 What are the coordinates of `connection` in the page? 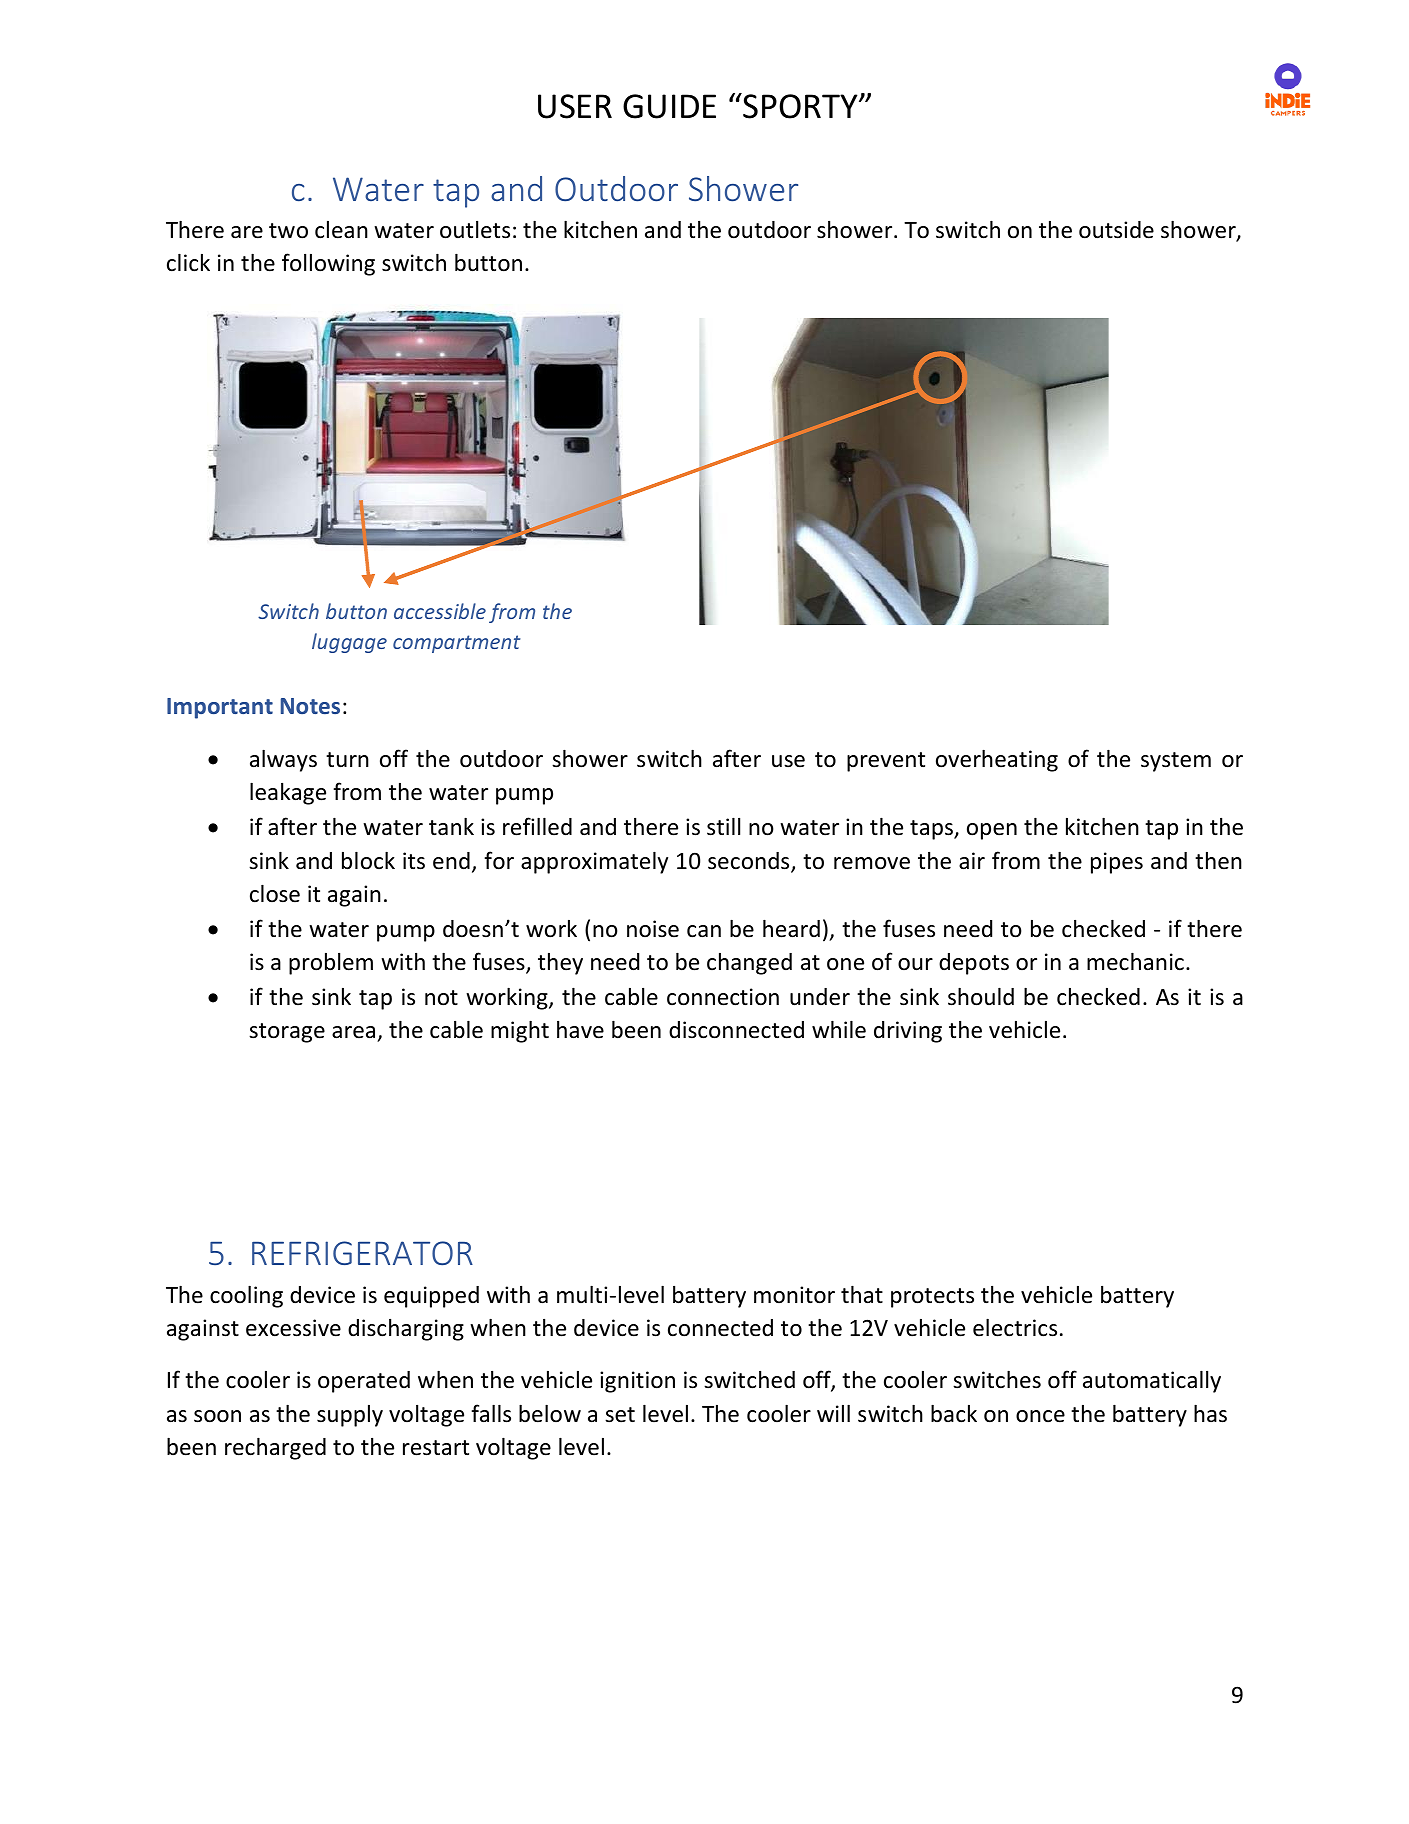 It's located at (723, 997).
